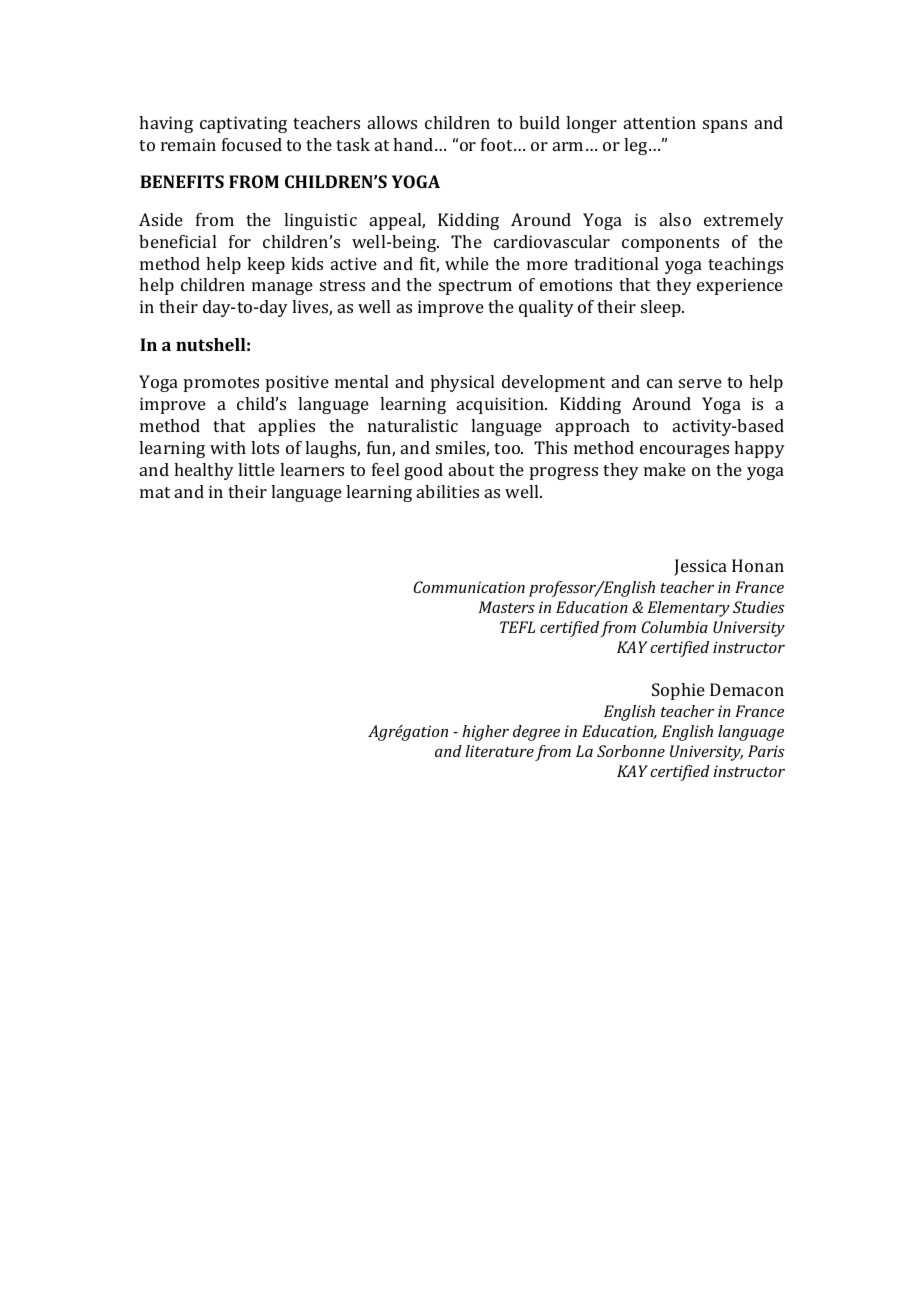 Image resolution: width=924 pixels, height=1307 pixels. I want to click on higher, so click(485, 733).
